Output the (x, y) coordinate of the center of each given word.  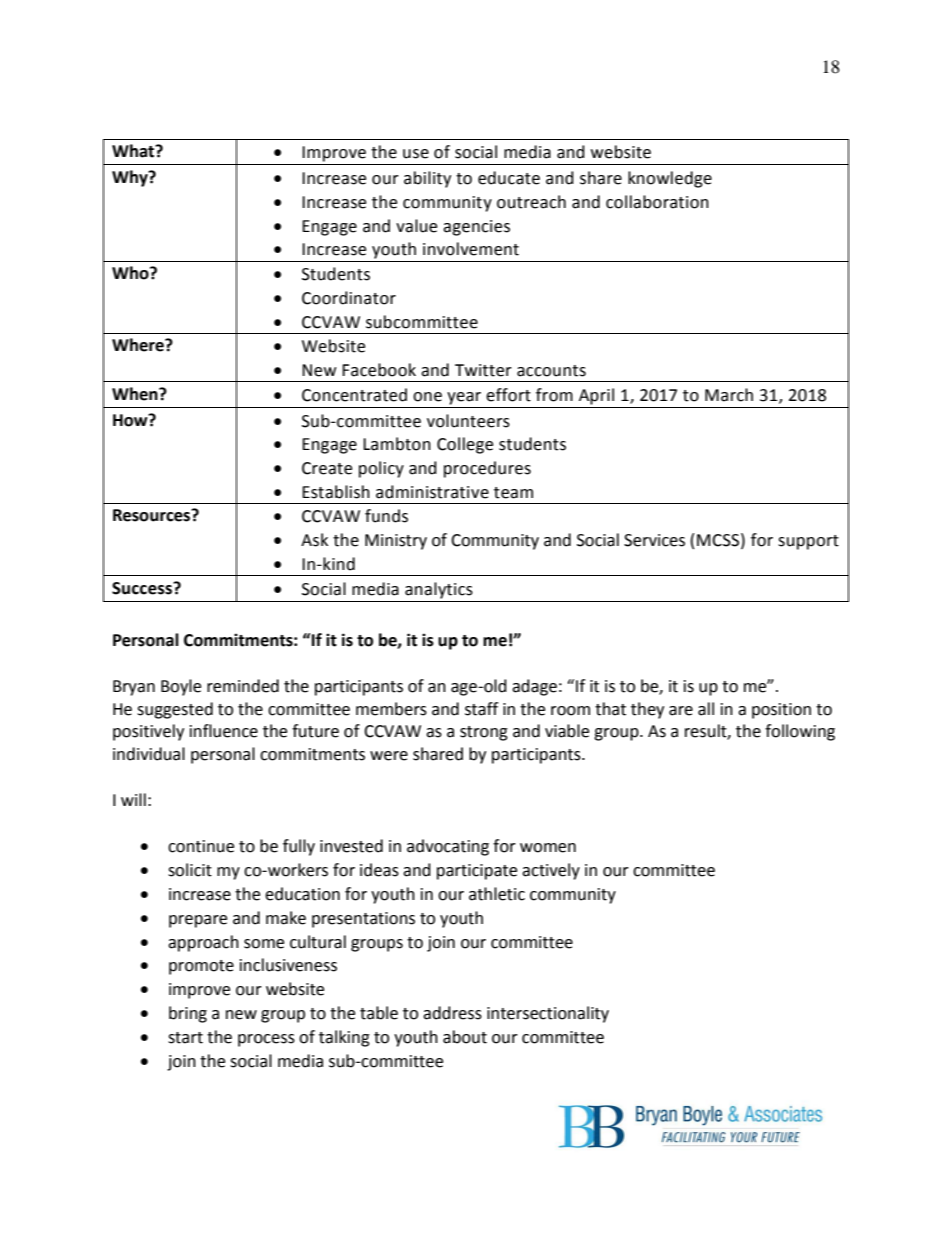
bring (188, 1014)
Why (131, 178)
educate (509, 178)
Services (654, 540)
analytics (439, 590)
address (452, 1013)
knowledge (670, 179)
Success (143, 588)
